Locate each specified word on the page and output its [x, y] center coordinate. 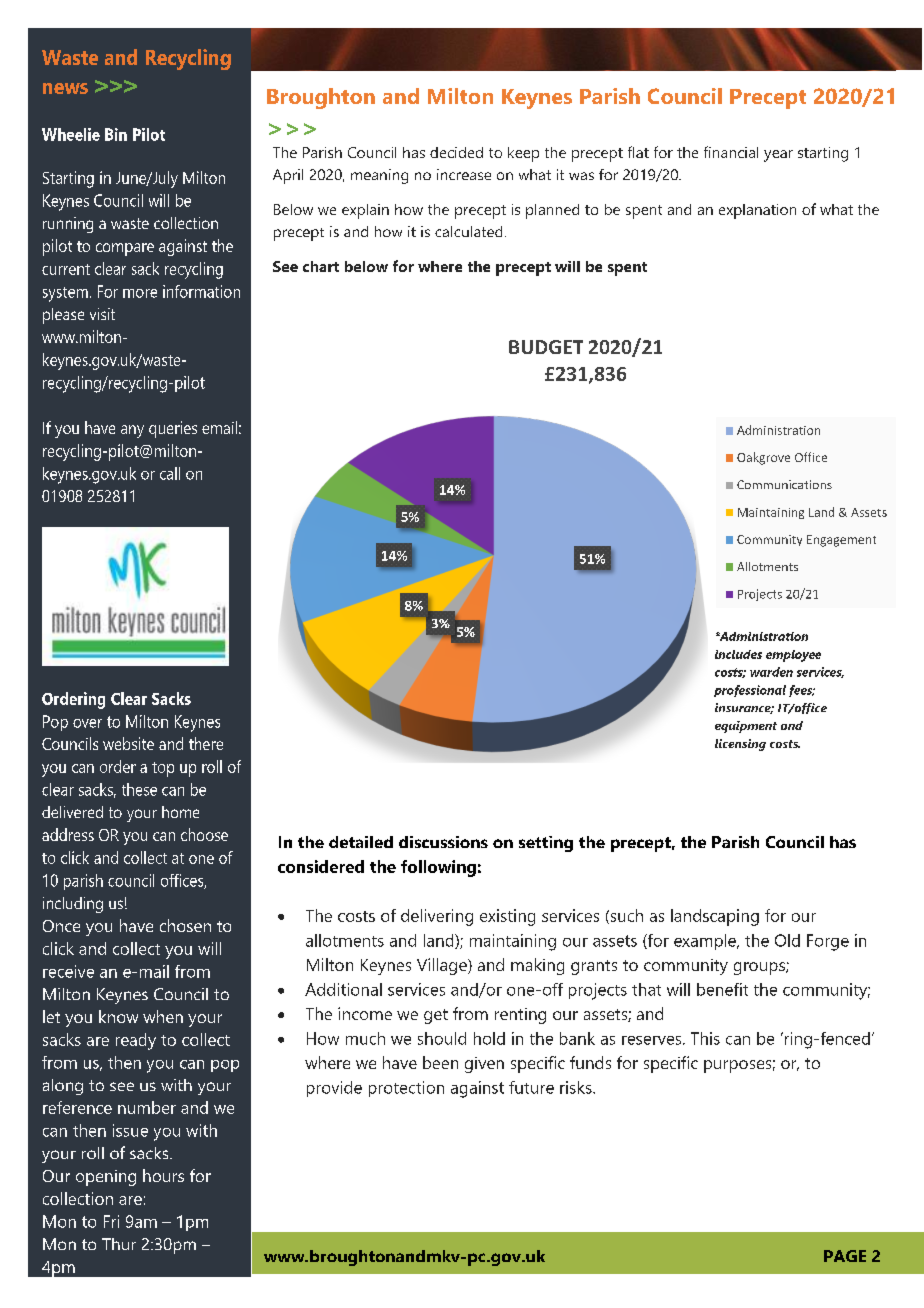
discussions [443, 842]
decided [456, 152]
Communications [784, 484]
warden [771, 672]
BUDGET [546, 347]
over [87, 723]
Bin [116, 134]
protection [406, 1089]
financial [731, 152]
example [706, 942]
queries [173, 429]
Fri [111, 1221]
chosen [185, 925]
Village [443, 966]
